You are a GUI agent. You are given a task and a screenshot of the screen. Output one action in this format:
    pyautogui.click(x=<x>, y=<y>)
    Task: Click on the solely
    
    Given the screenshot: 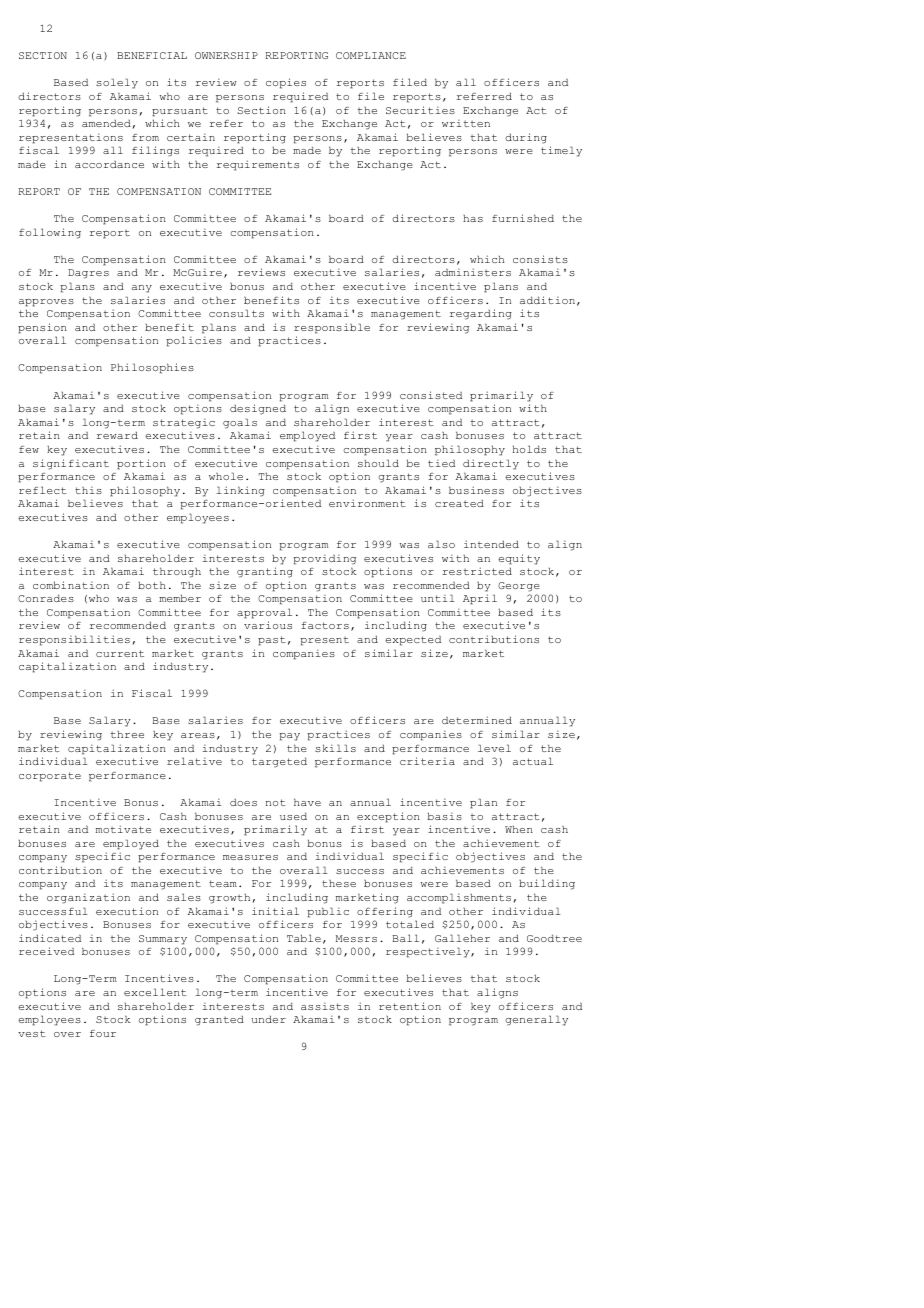 What is the action you would take?
    pyautogui.click(x=117, y=83)
